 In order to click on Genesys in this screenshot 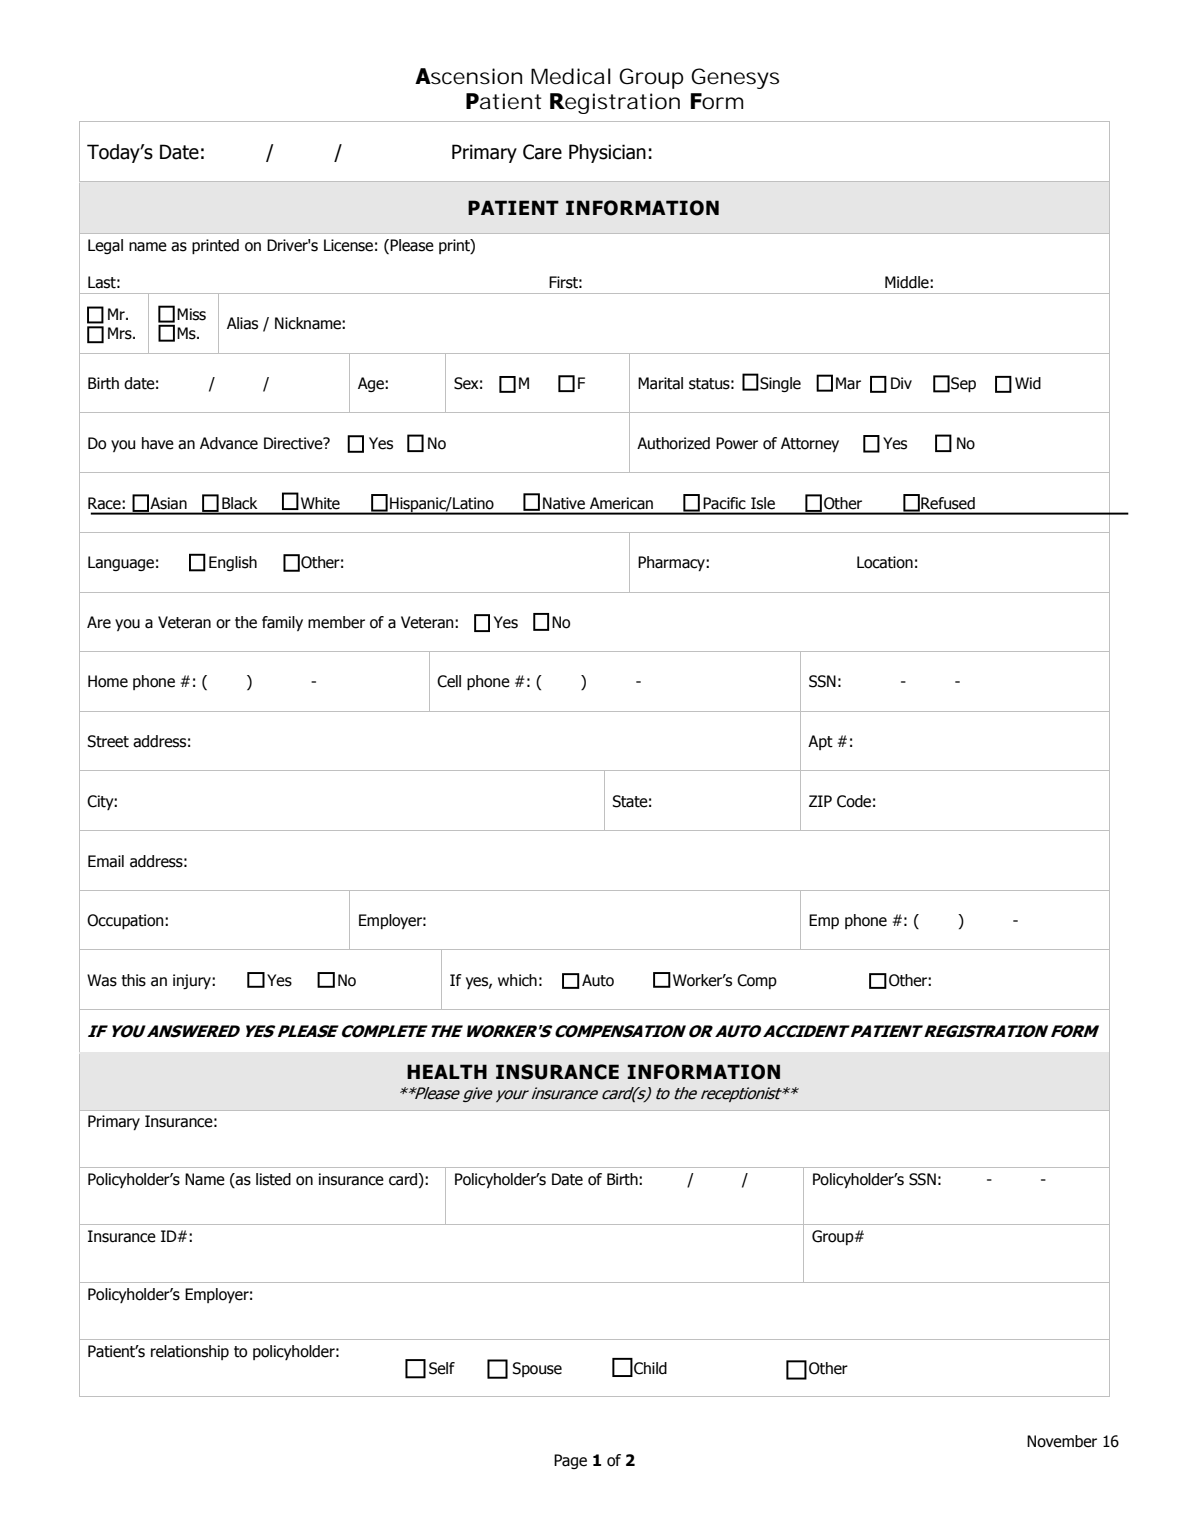, I will do `click(735, 78)`.
